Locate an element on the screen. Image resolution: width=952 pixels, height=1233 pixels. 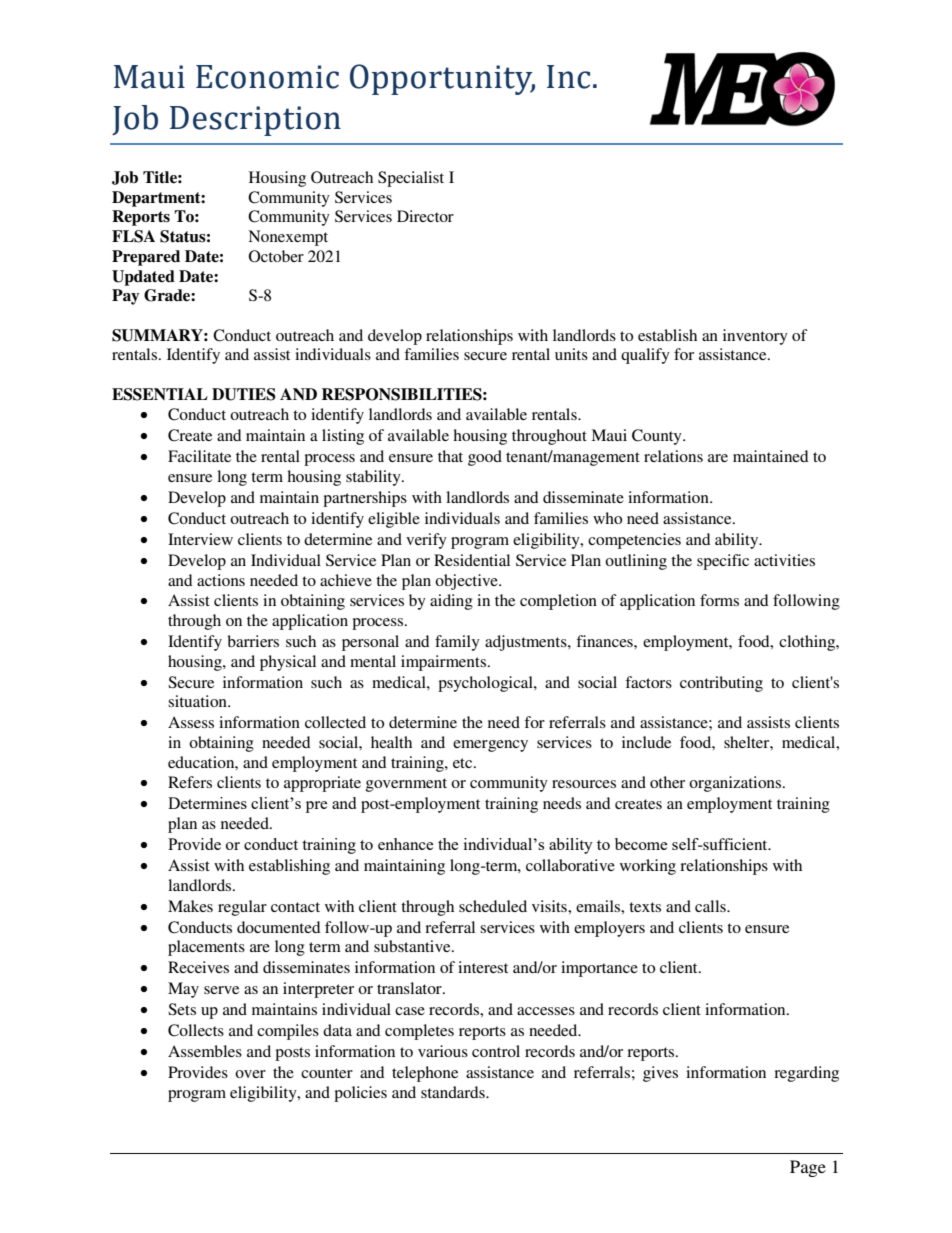
Assembles is located at coordinates (205, 1051).
